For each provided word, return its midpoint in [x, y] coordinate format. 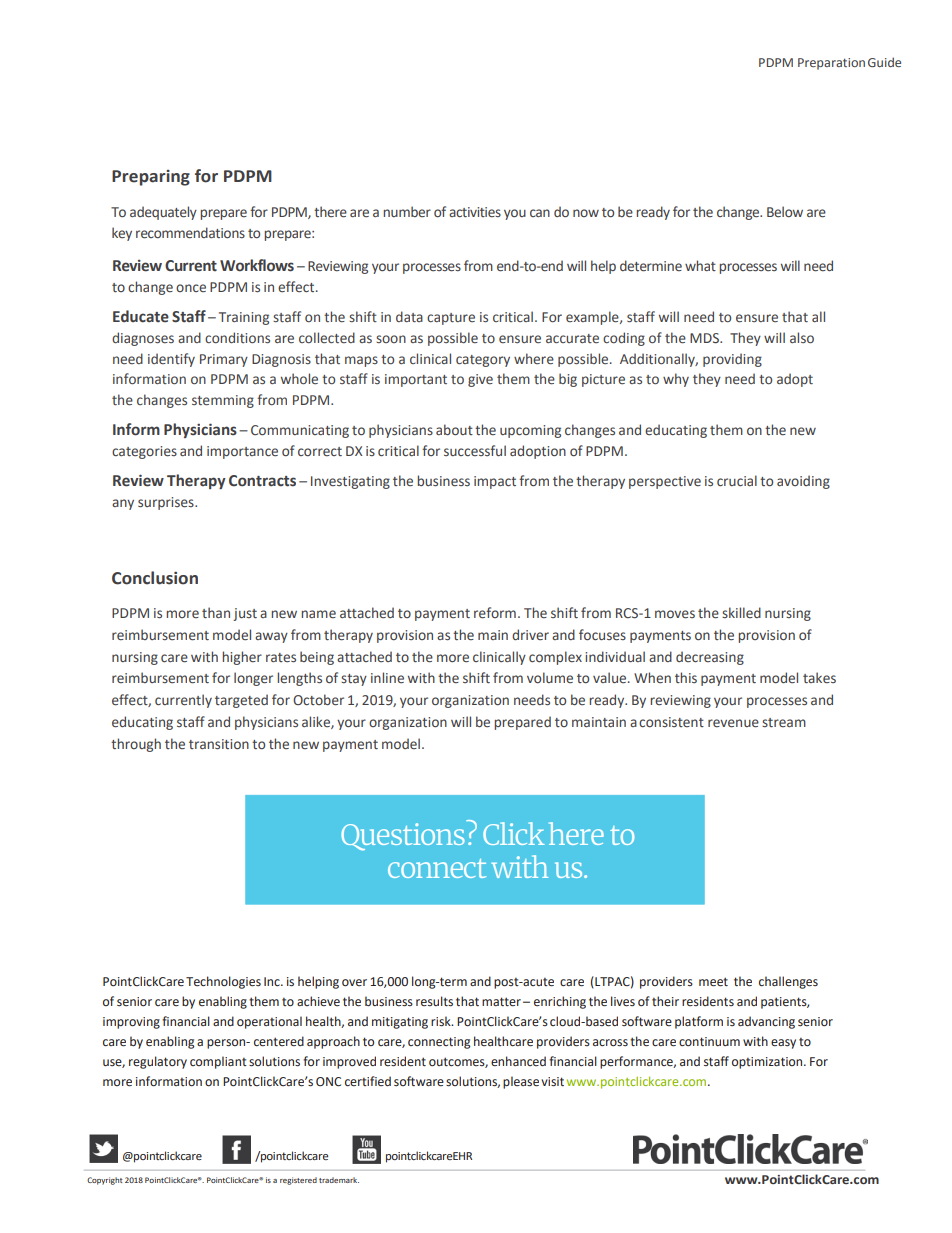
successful [475, 450]
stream [784, 722]
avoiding [803, 482]
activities [475, 212]
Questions [403, 837]
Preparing [151, 178]
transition [219, 744]
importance [242, 452]
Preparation [831, 64]
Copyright [105, 1181]
